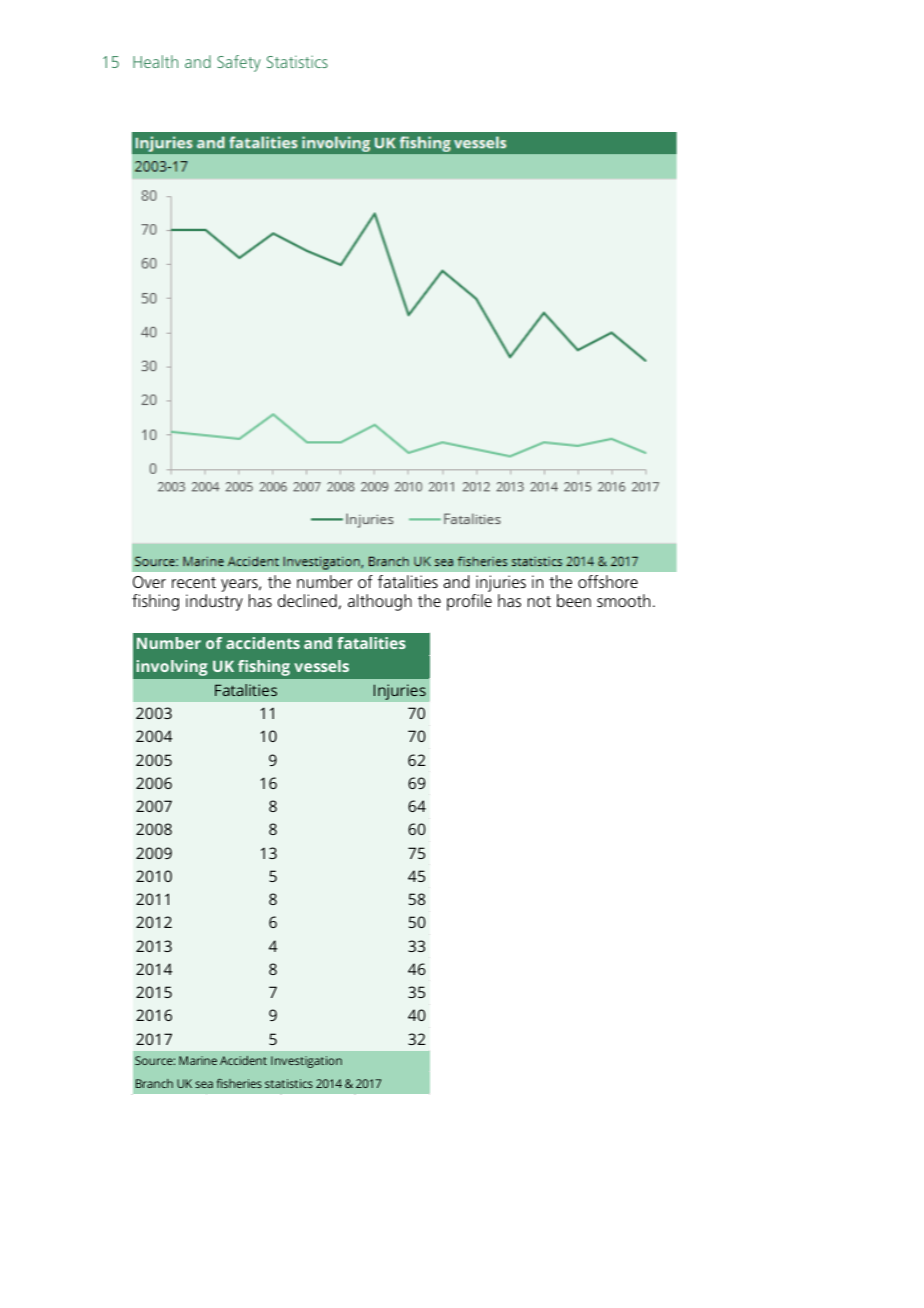 This image has width=924, height=1308. I want to click on offshore, so click(608, 581).
